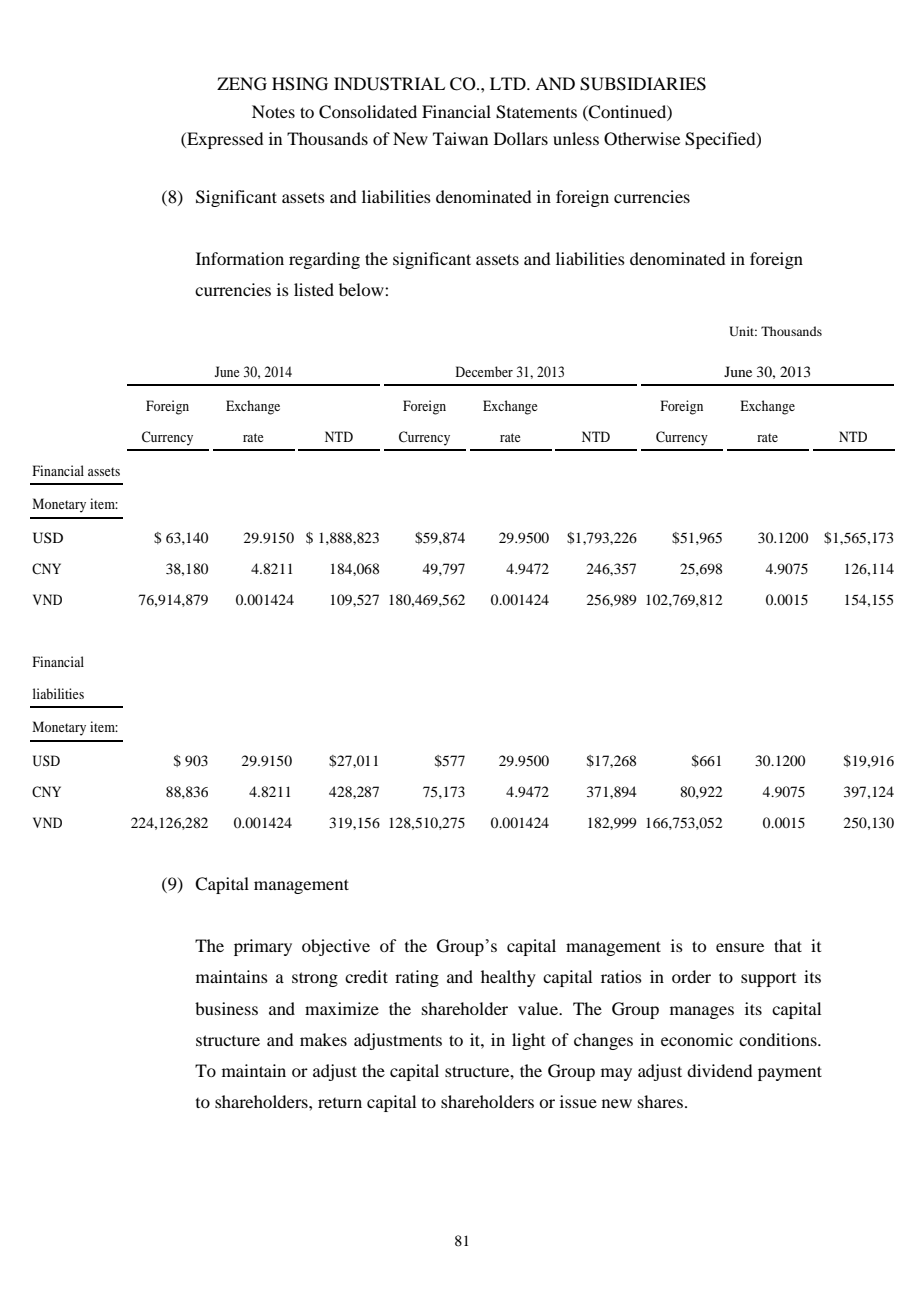 The height and width of the document is (1308, 924). I want to click on Notes, so click(273, 111).
